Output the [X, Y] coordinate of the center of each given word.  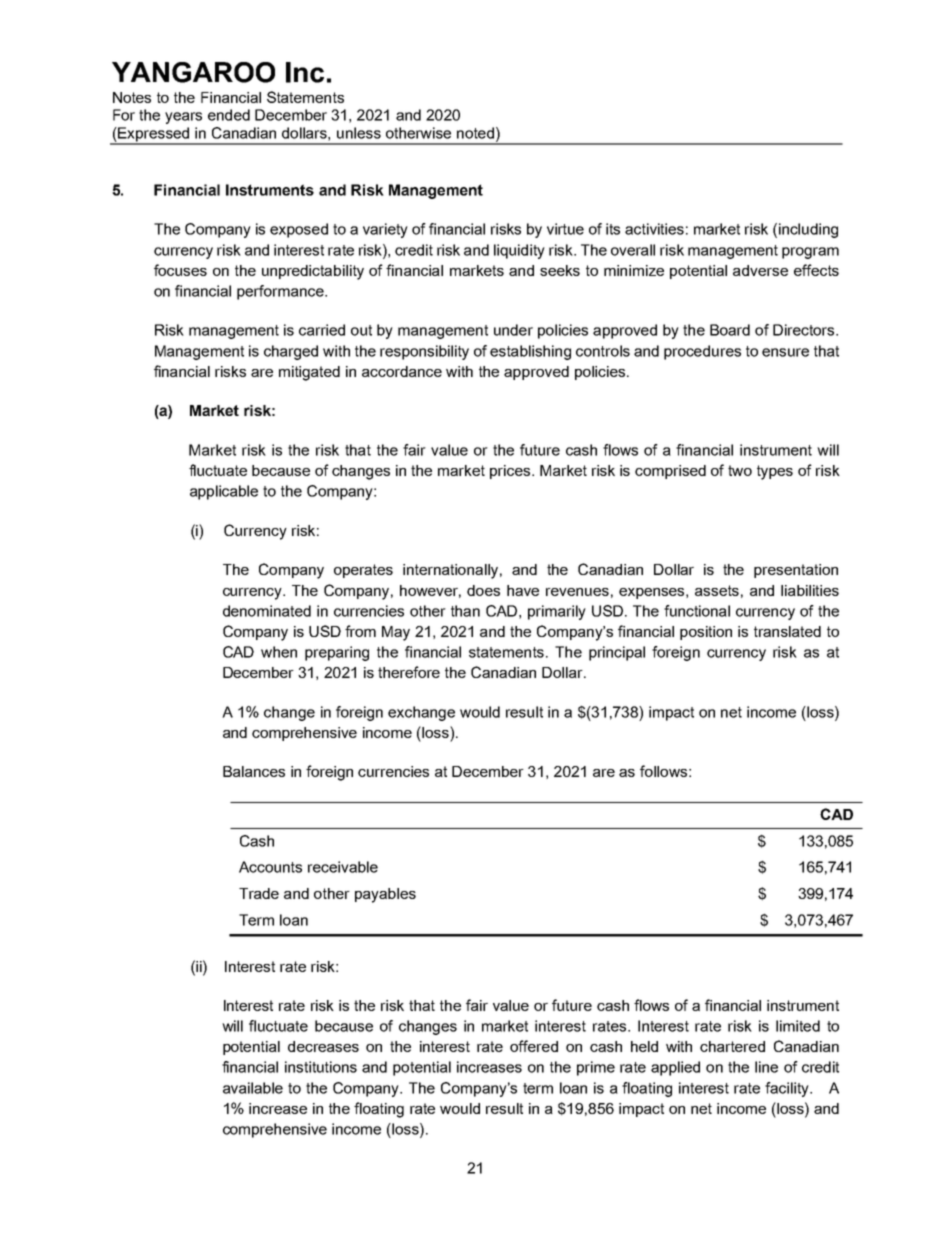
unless [359, 133]
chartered [732, 1046]
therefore [409, 672]
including [808, 230]
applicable [224, 492]
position [706, 633]
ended [229, 115]
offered [534, 1046]
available [253, 1088]
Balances [254, 771]
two [740, 470]
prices [511, 472]
